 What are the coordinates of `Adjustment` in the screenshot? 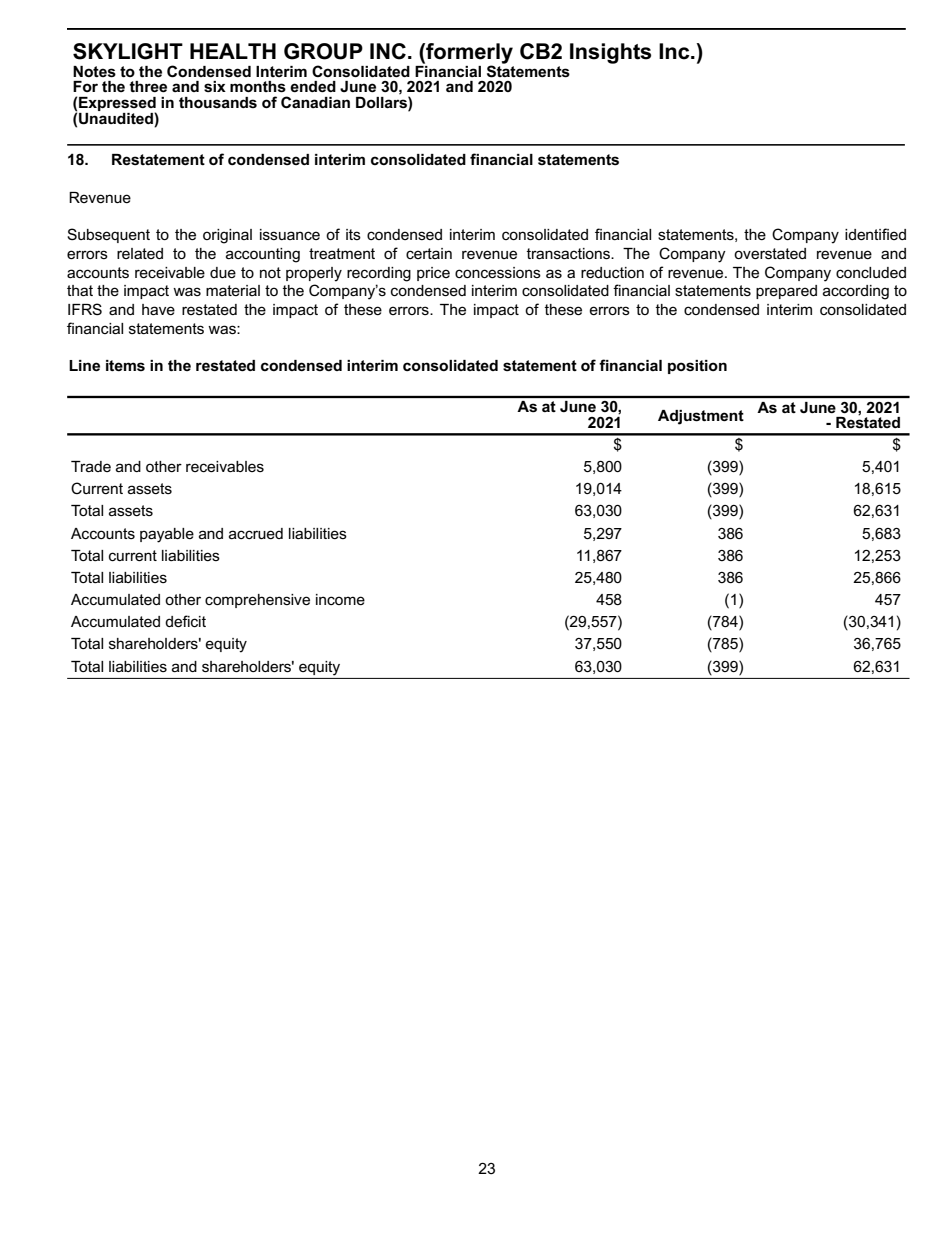 It's located at (701, 417).
